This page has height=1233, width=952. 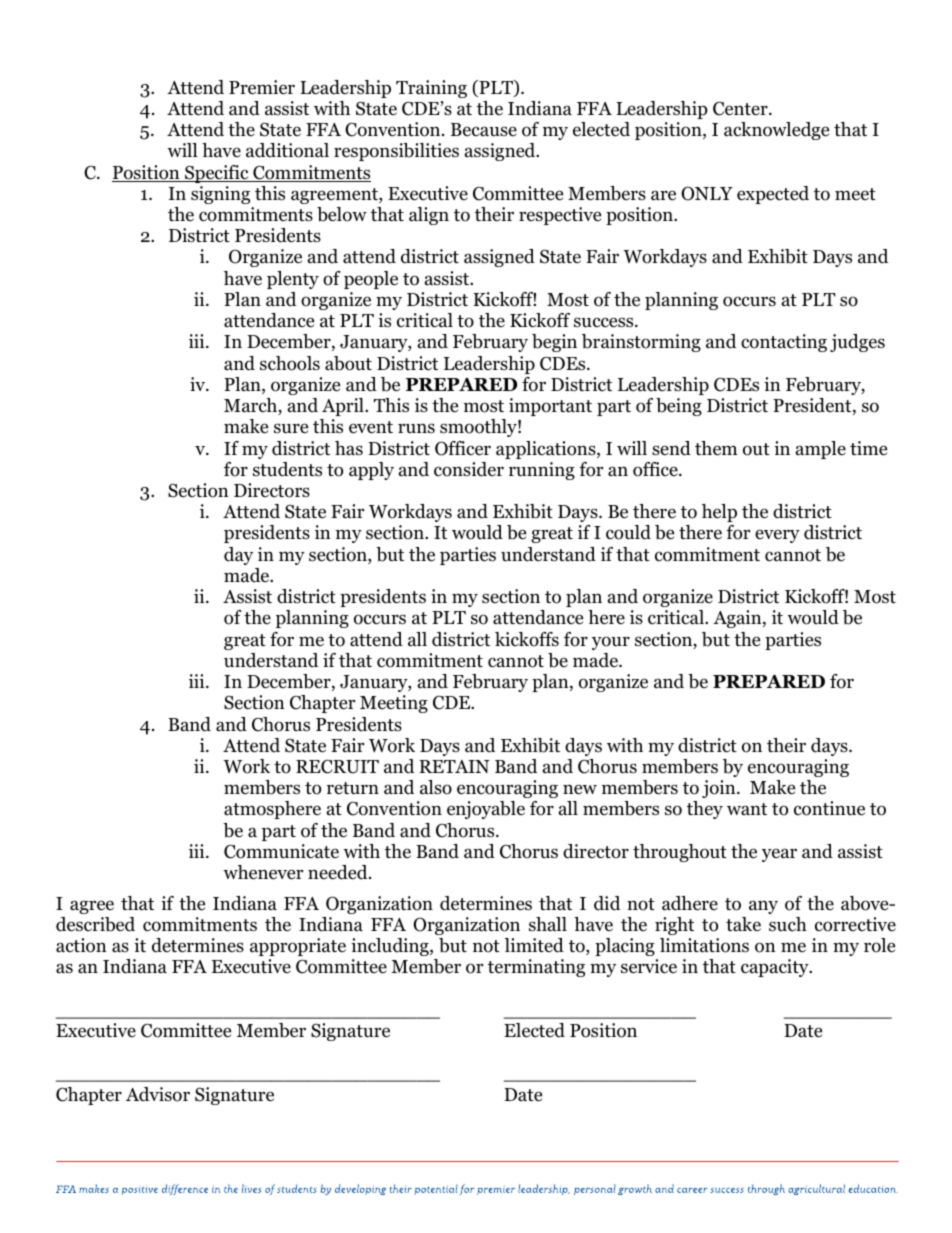 What do you see at coordinates (776, 968) in the page?
I see `capacity` at bounding box center [776, 968].
